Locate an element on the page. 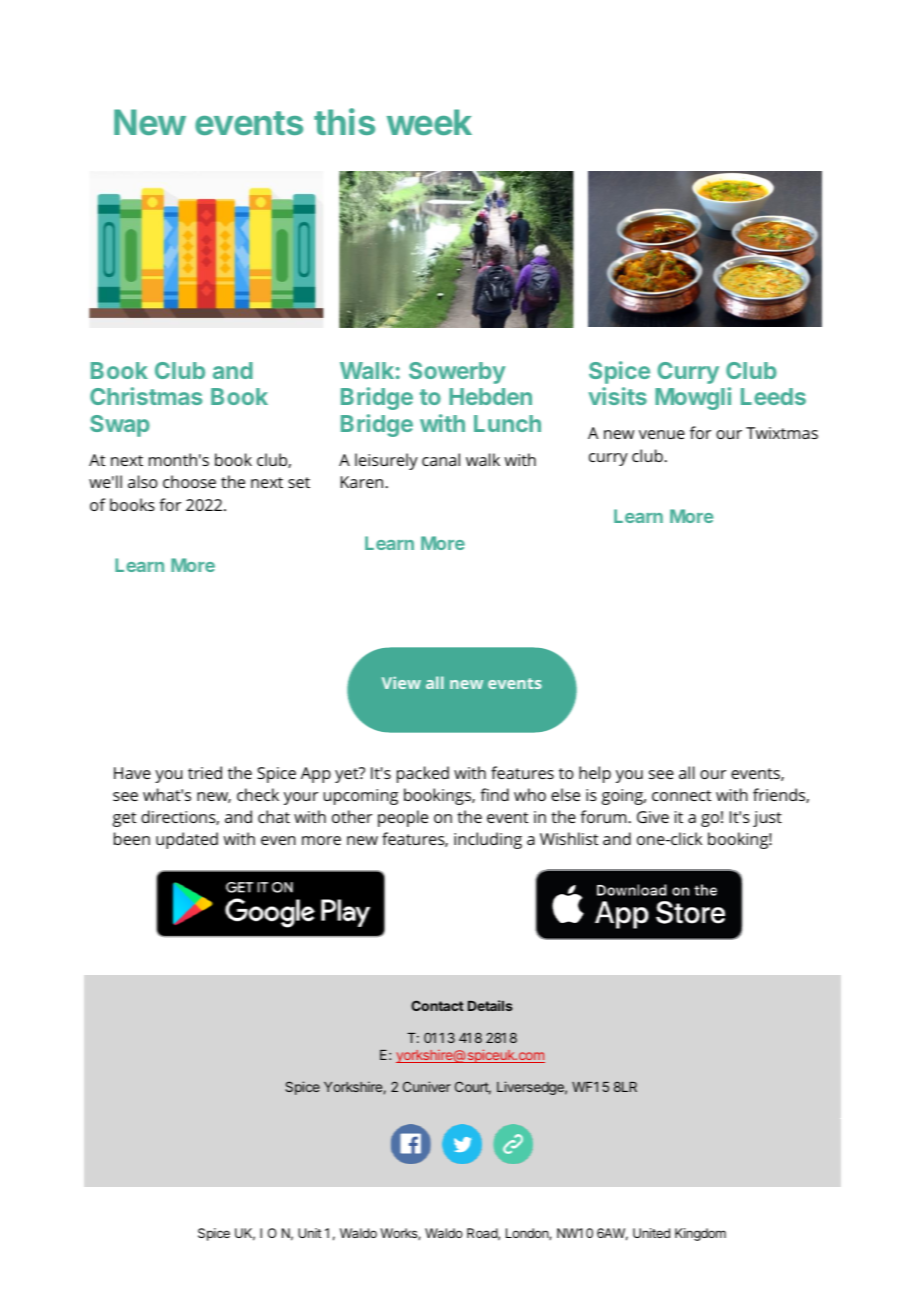  View is located at coordinates (401, 682).
